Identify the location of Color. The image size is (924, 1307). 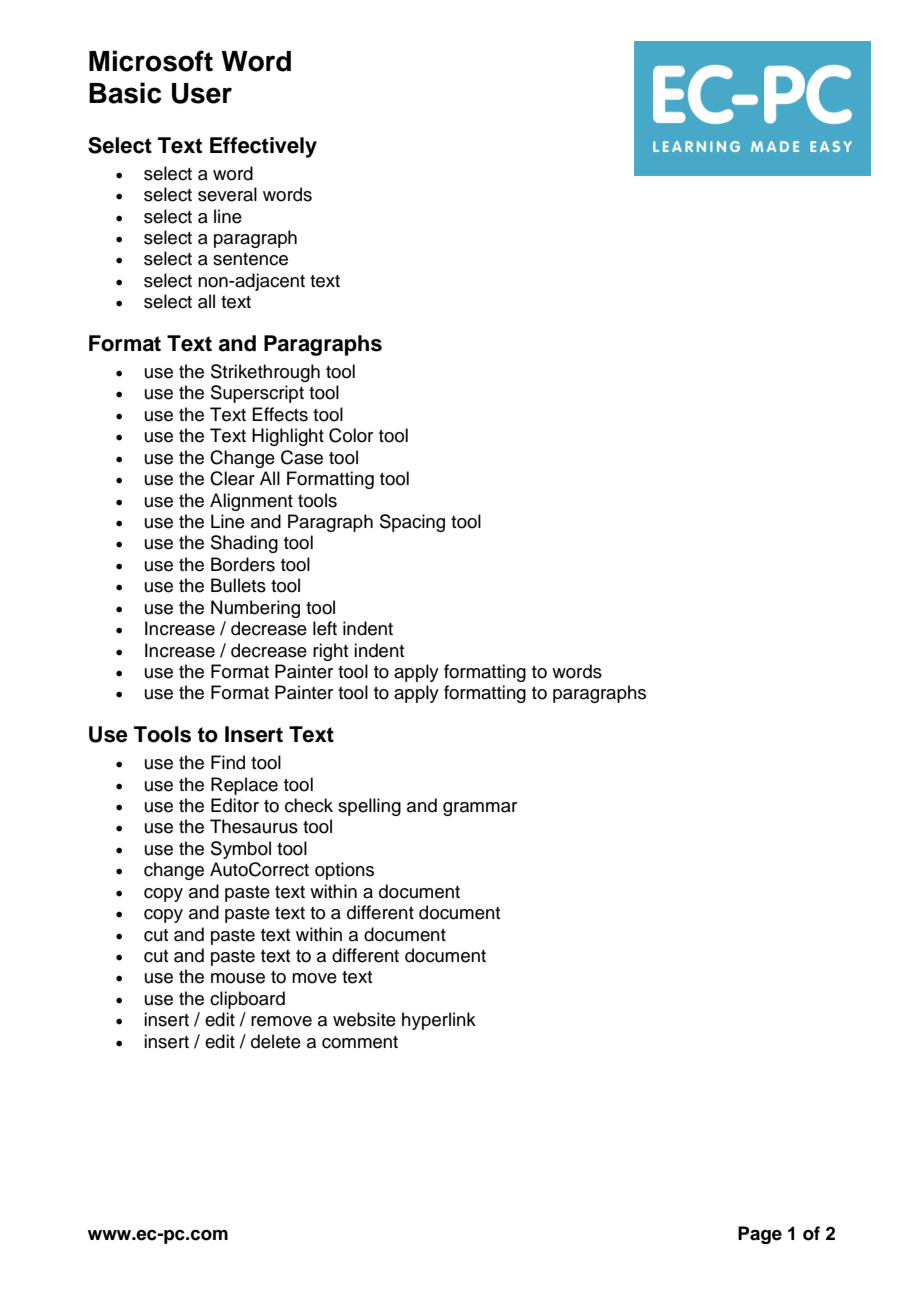
(351, 435).
